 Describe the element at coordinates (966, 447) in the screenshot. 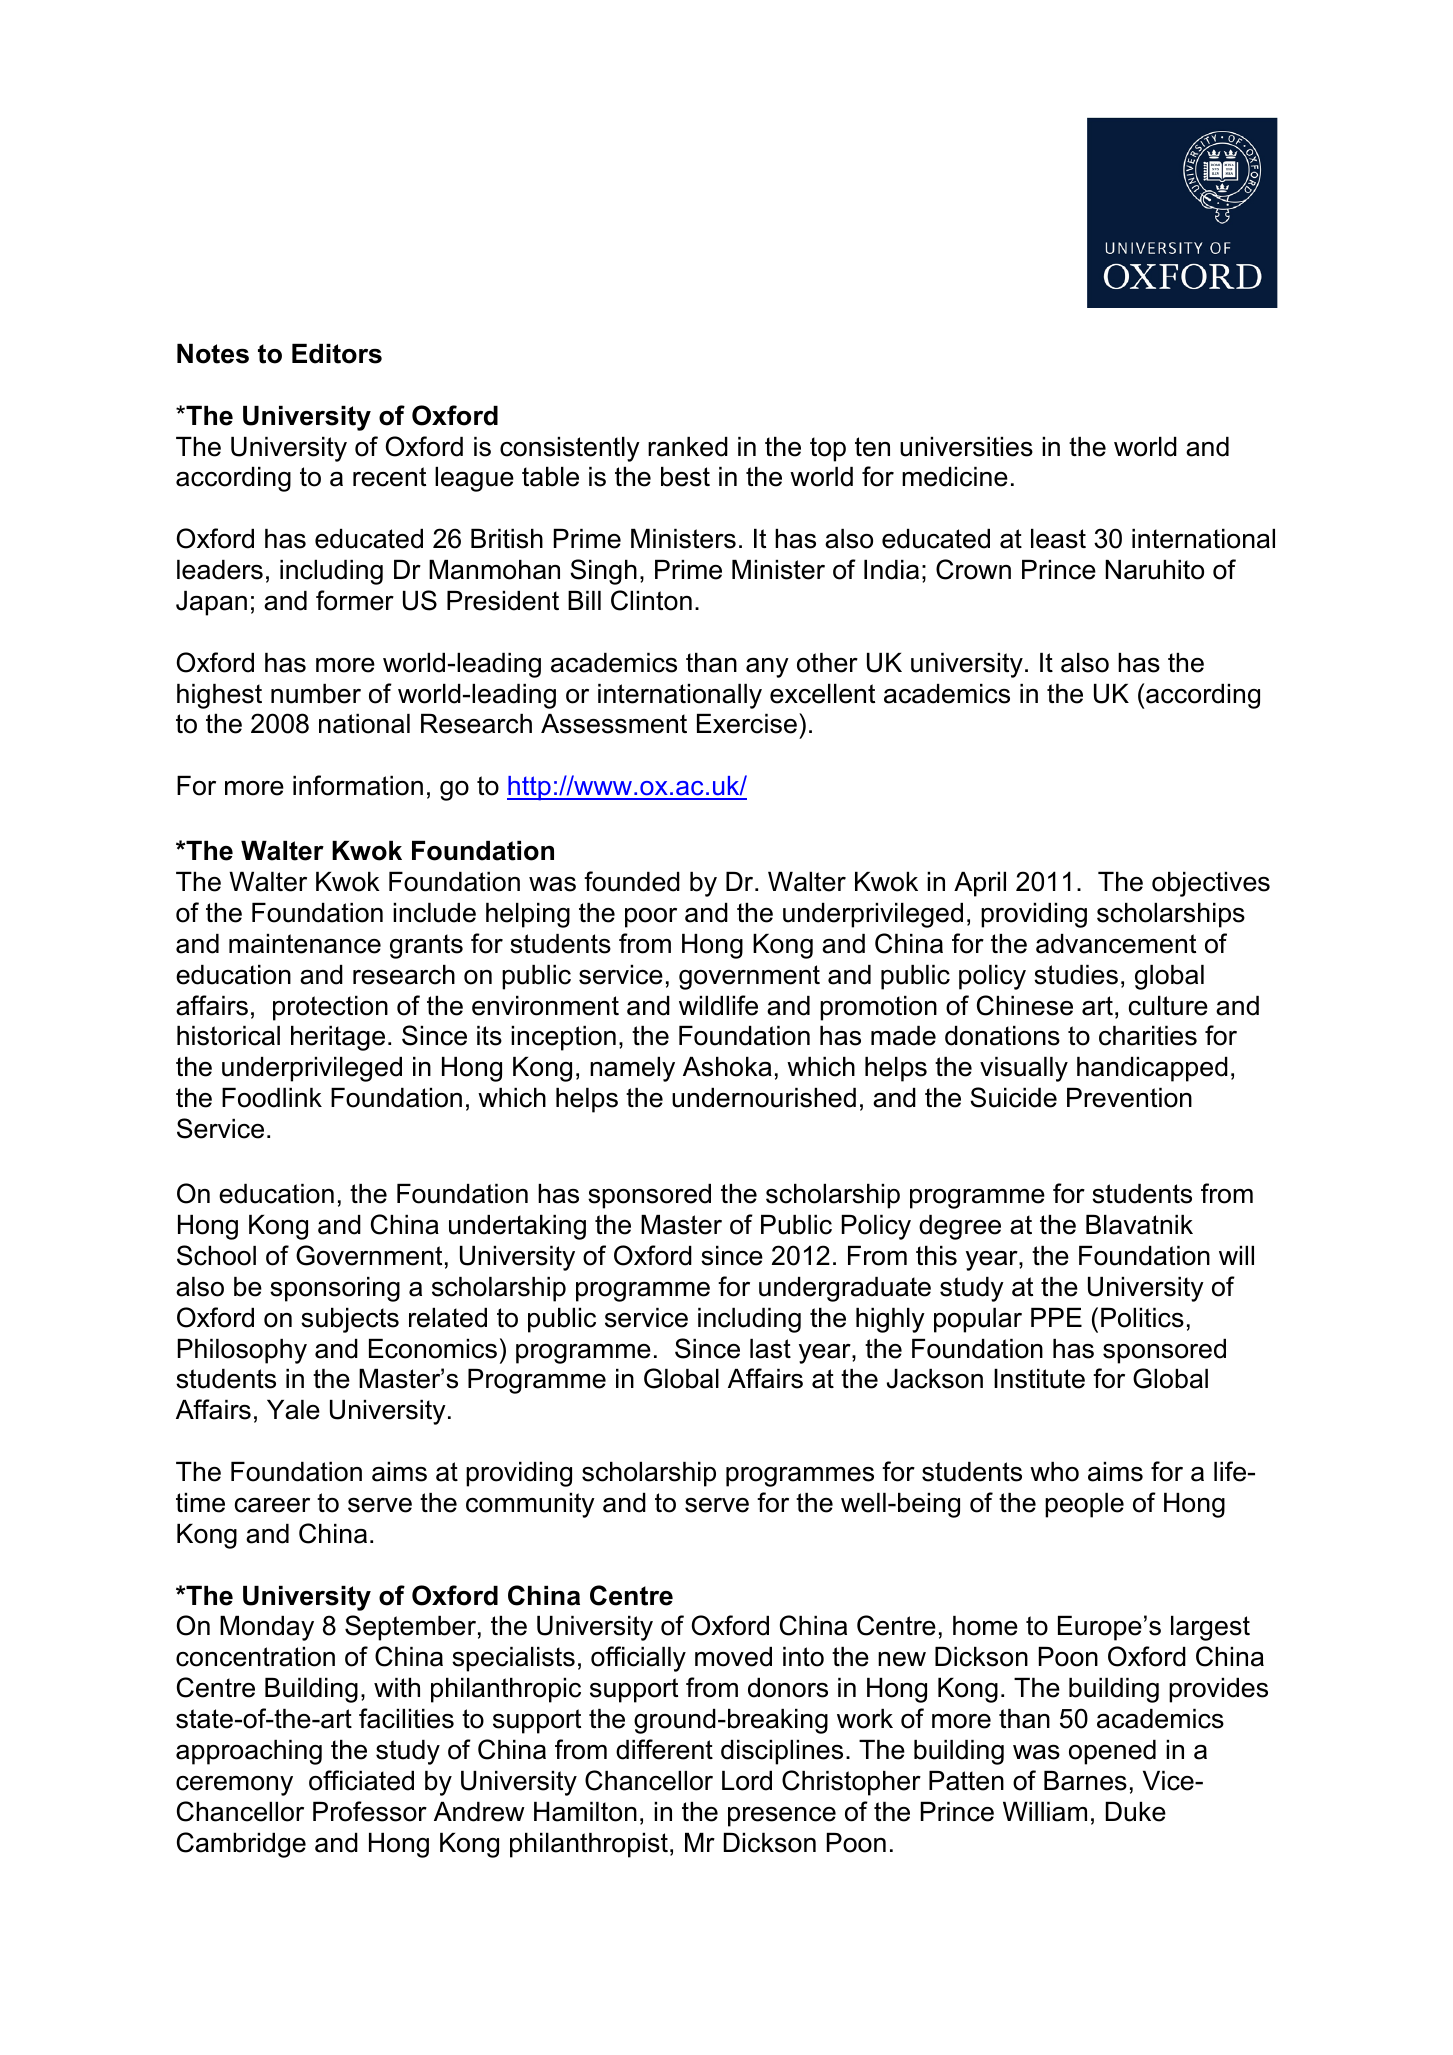

I see `universities` at that location.
